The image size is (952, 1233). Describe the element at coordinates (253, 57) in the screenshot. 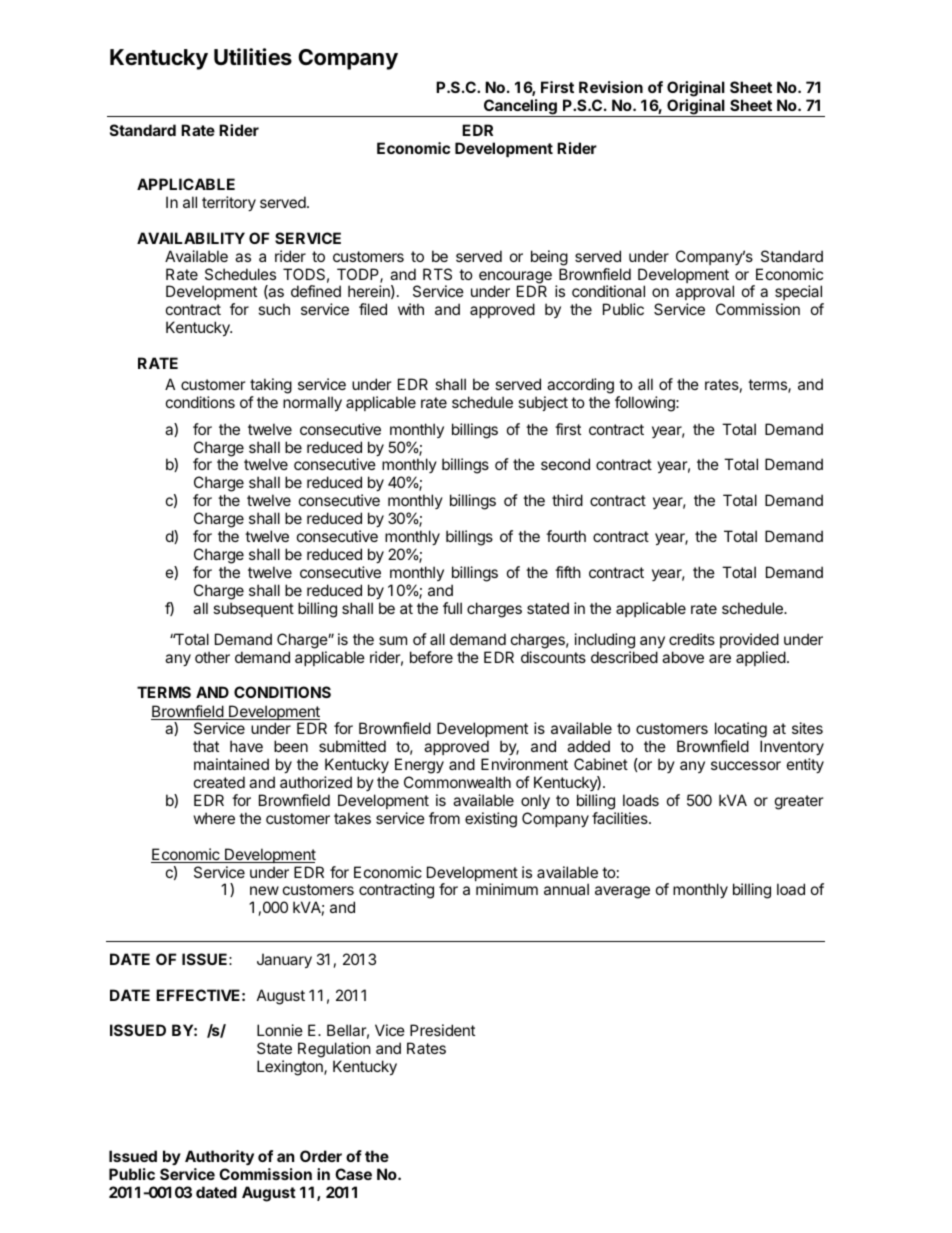

I see `Utilities` at that location.
